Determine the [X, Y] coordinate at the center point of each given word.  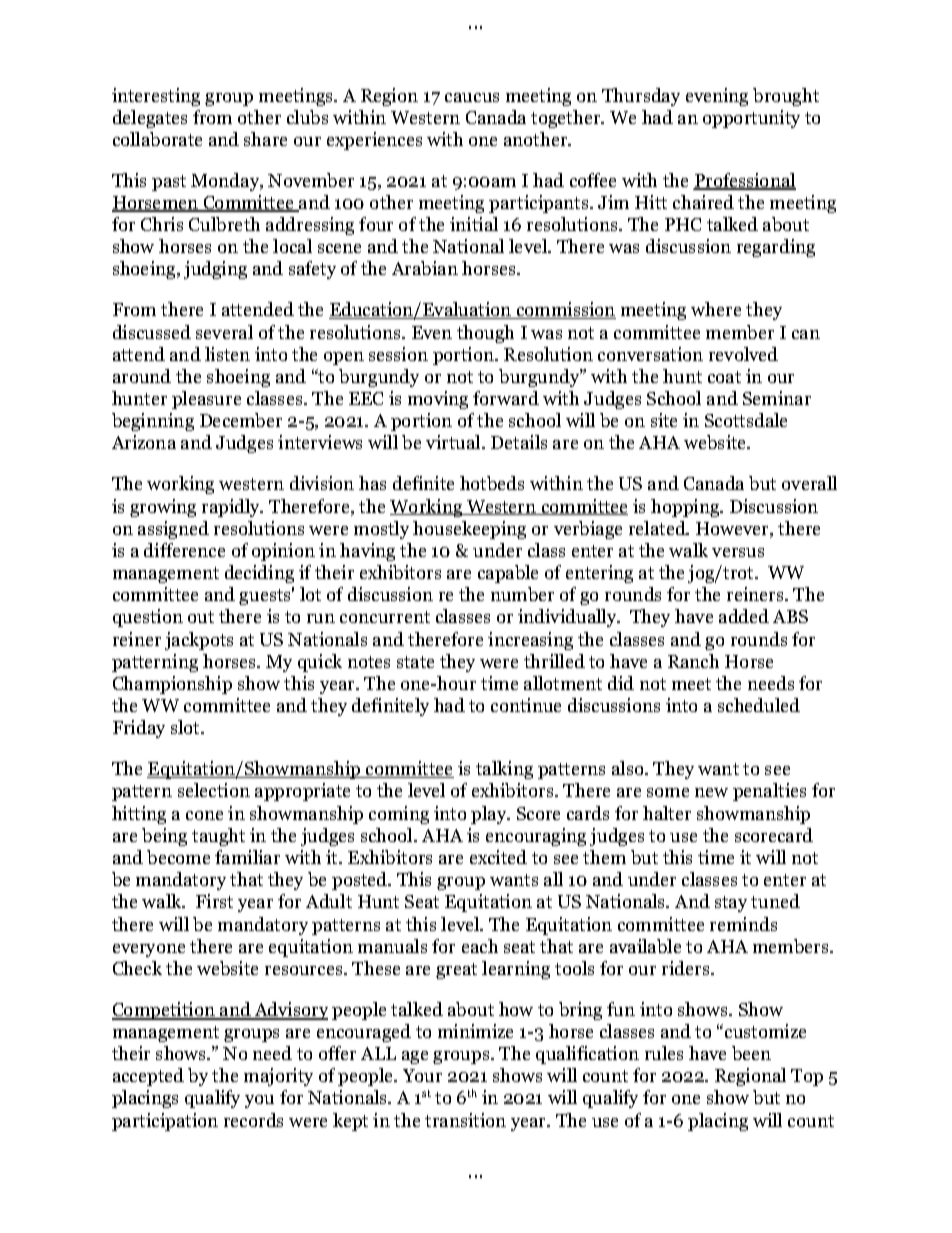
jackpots [199, 641]
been [751, 1053]
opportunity [751, 119]
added [744, 616]
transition [465, 1120]
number [522, 594]
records [253, 1120]
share [265, 139]
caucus [472, 97]
